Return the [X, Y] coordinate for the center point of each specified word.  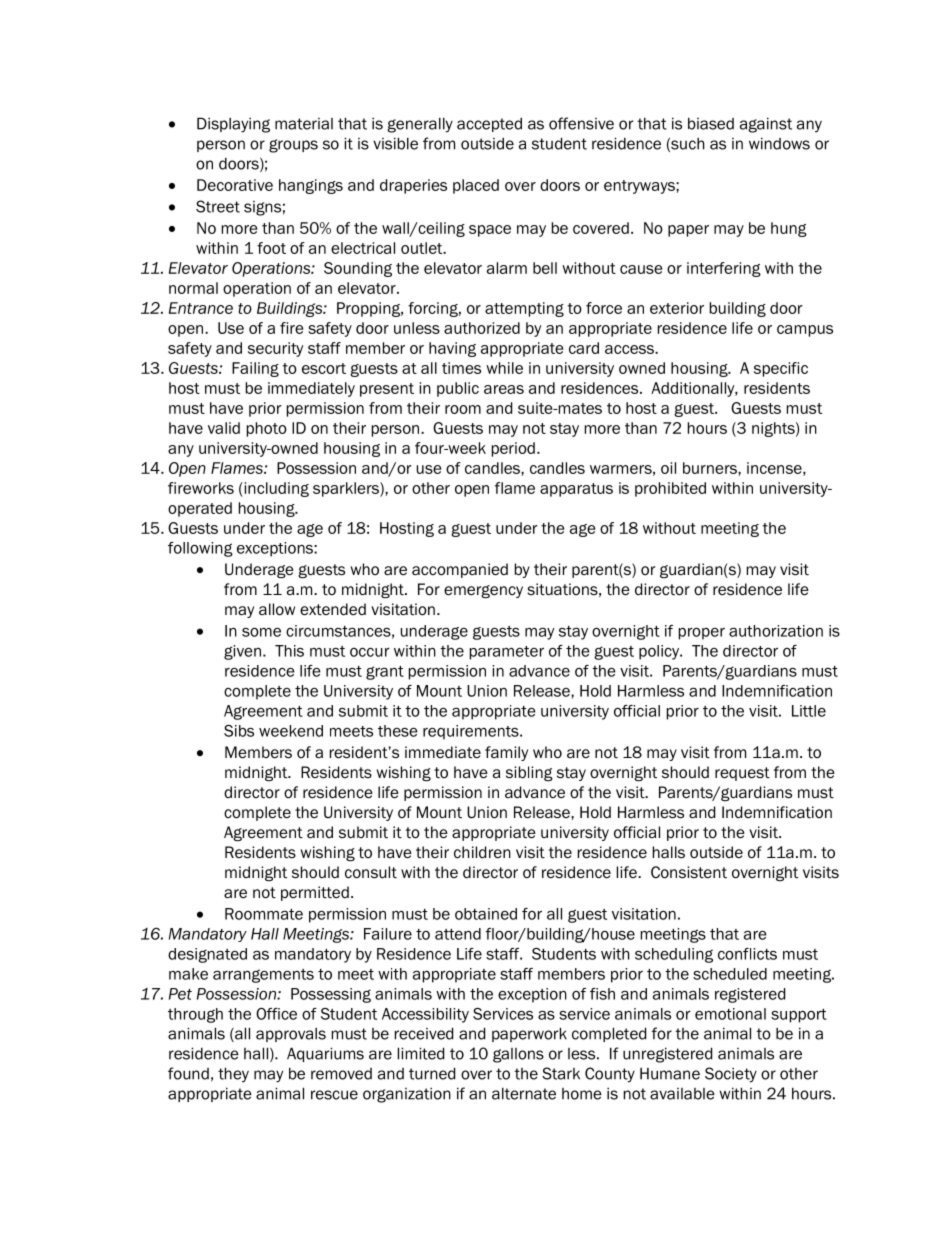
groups [293, 146]
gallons [518, 1055]
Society [731, 1075]
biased [711, 124]
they [233, 1075]
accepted [489, 125]
